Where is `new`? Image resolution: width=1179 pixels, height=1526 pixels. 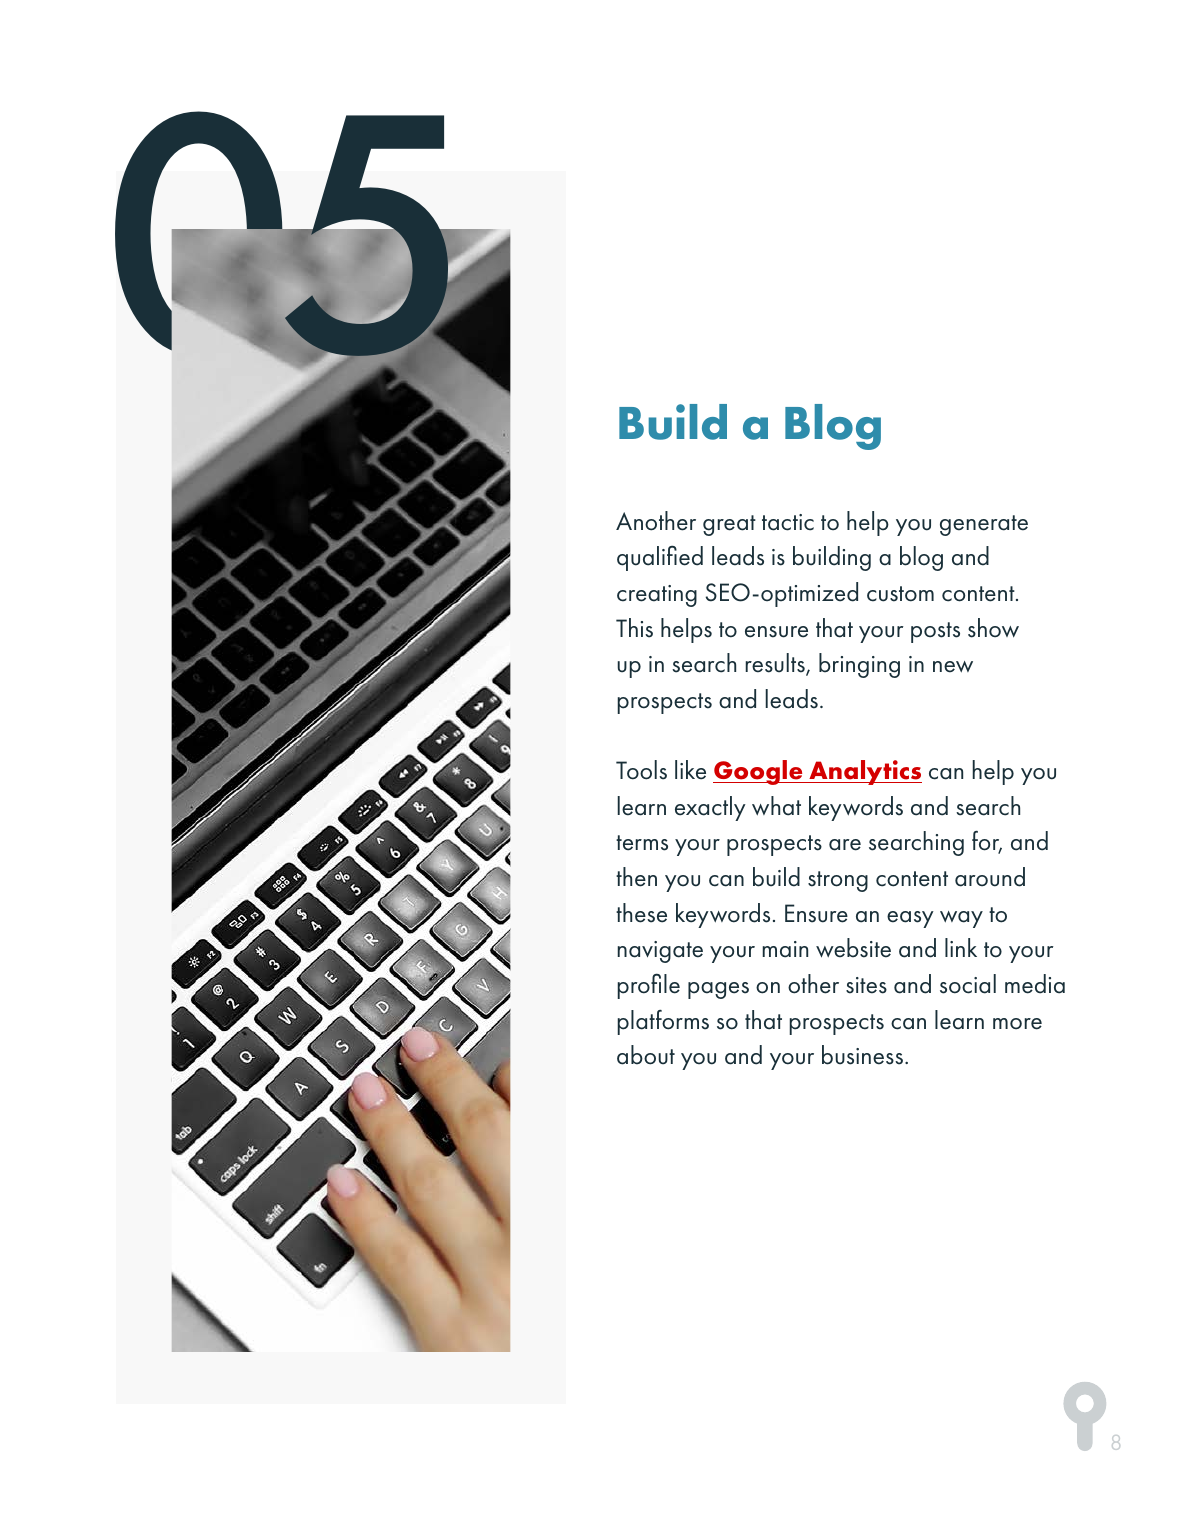 new is located at coordinates (953, 667).
